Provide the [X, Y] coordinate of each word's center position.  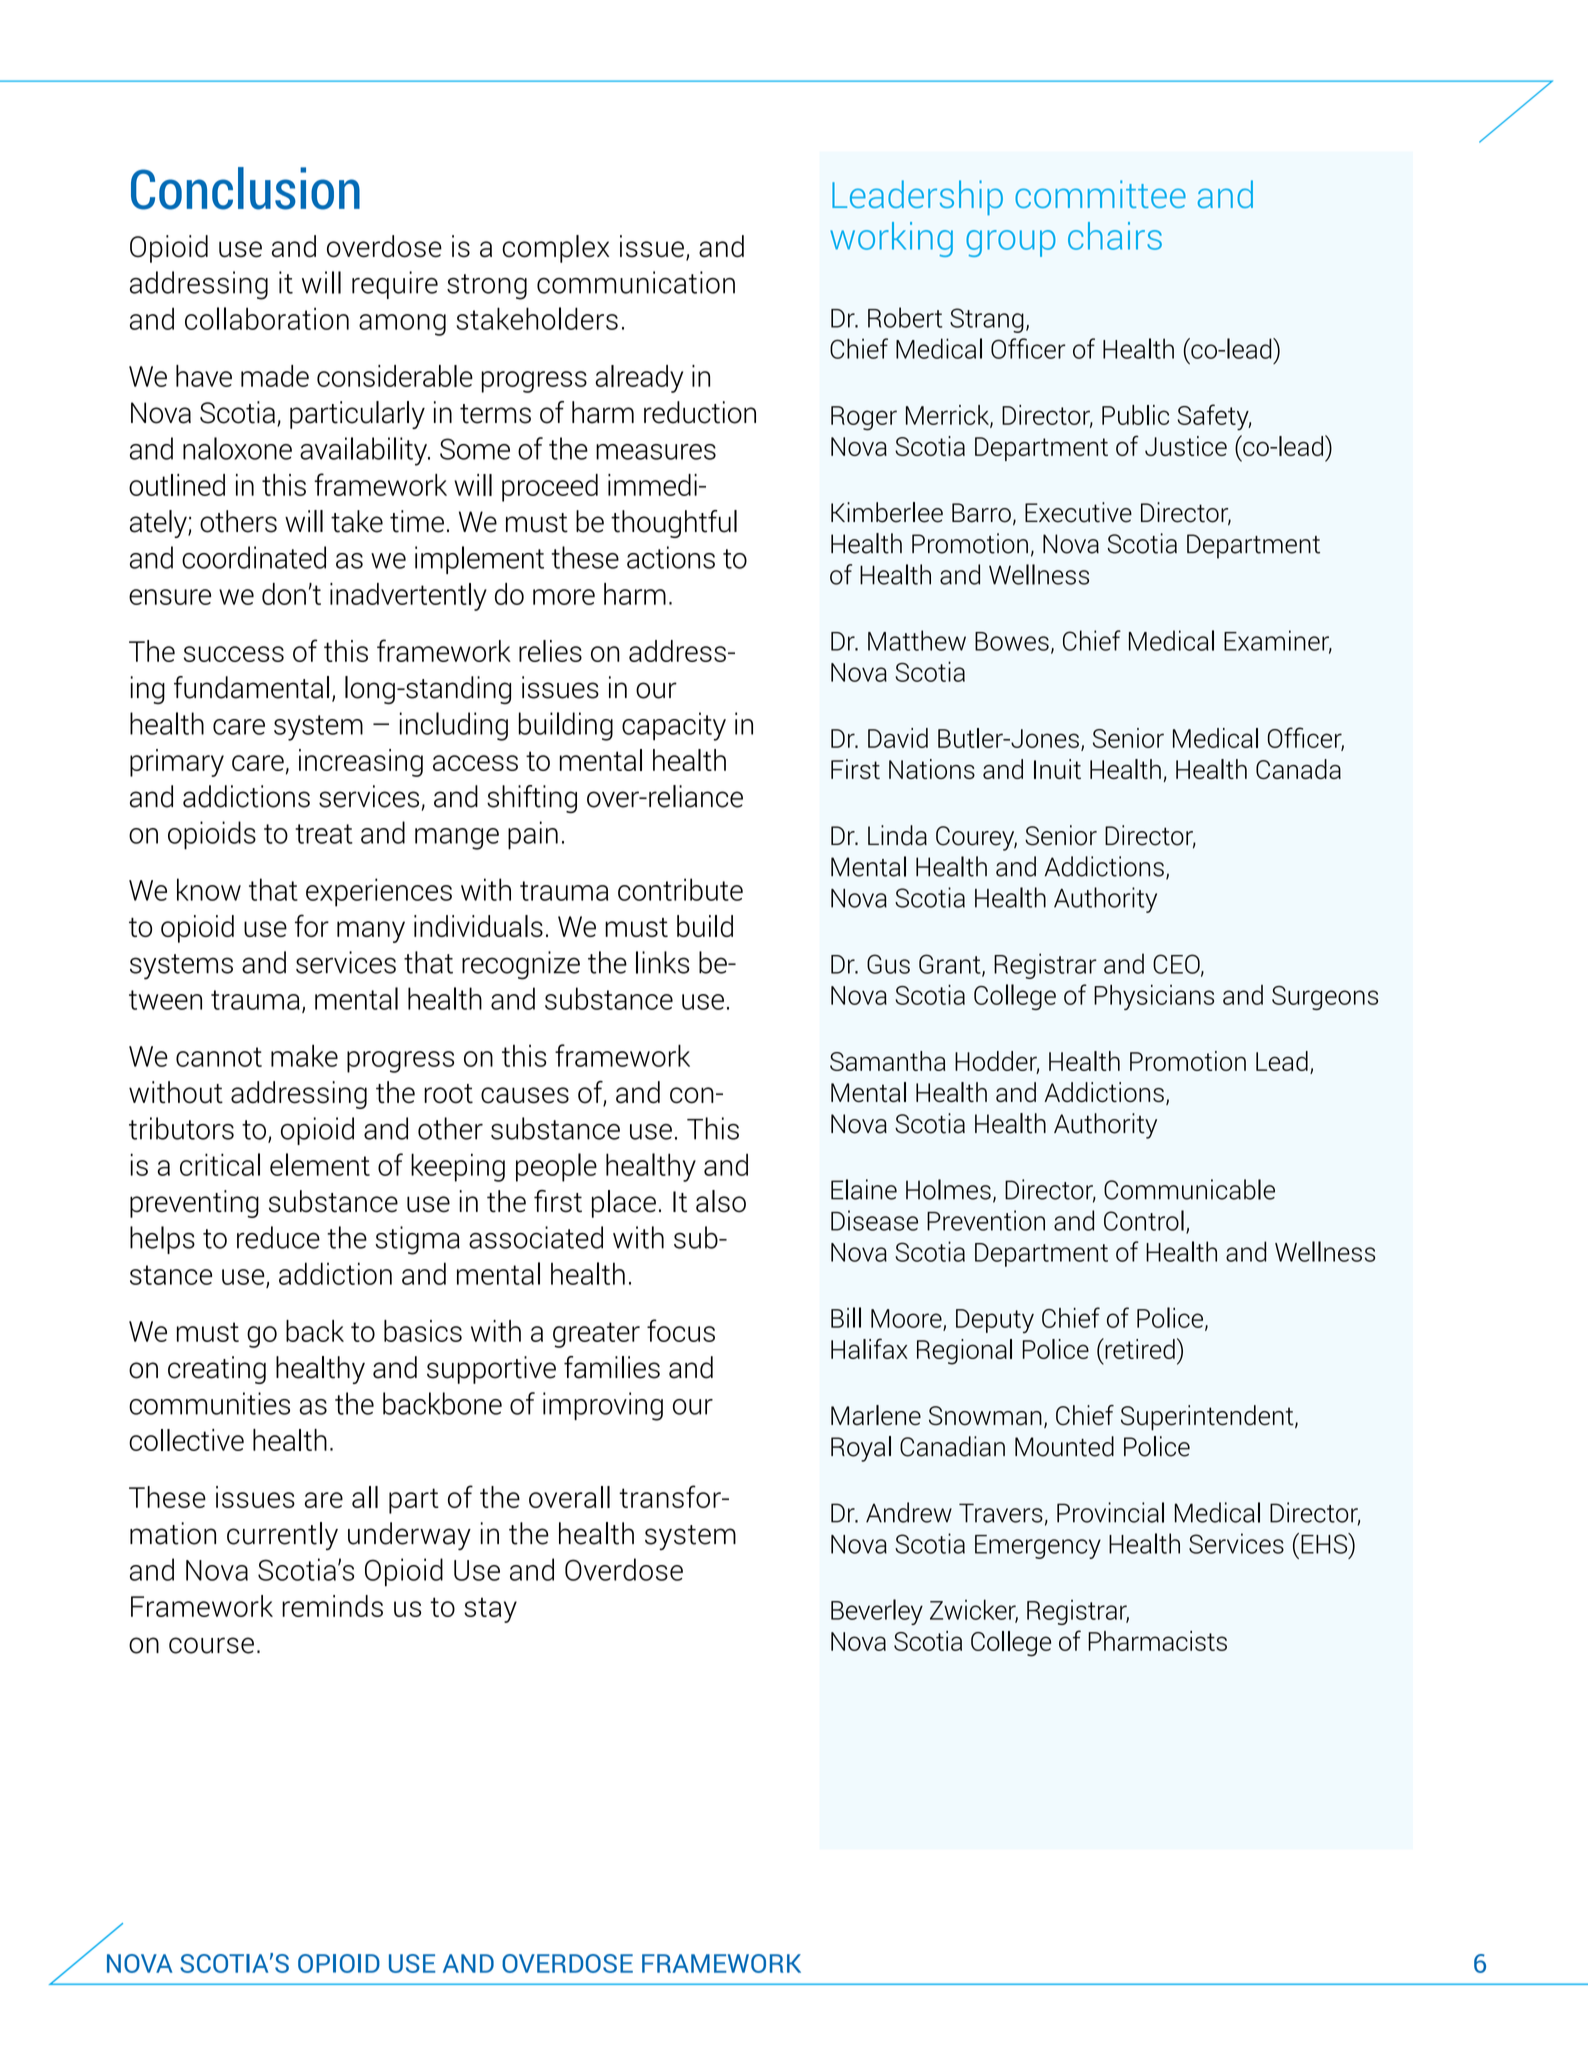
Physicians [1154, 997]
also [721, 1201]
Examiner [1278, 641]
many [371, 932]
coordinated [254, 557]
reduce [278, 1237]
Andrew [909, 1512]
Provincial [1110, 1512]
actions [671, 557]
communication [636, 282]
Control [1144, 1220]
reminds [332, 1606]
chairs [1115, 236]
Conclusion [245, 188]
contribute [680, 889]
